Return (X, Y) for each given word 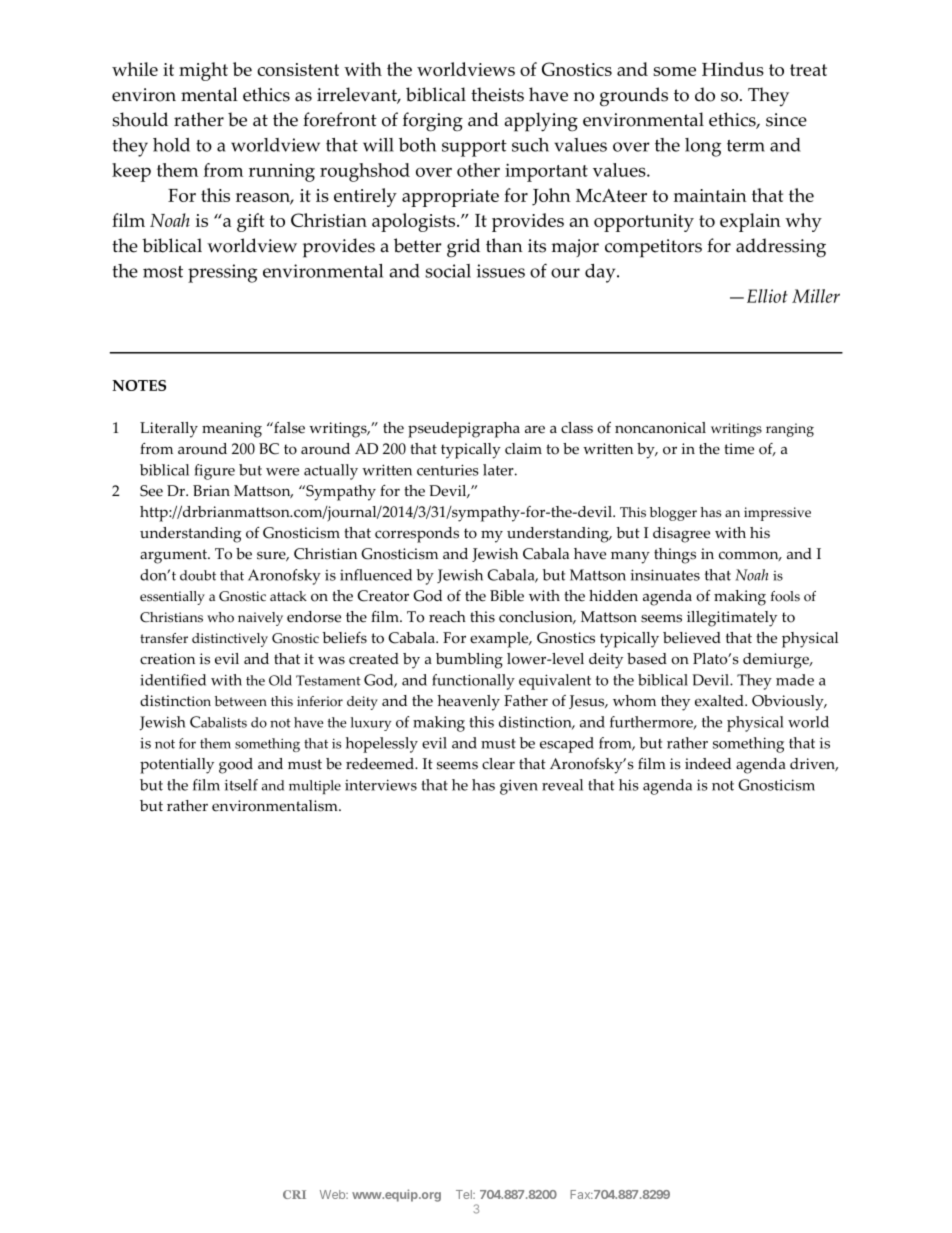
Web (333, 1194)
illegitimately (732, 619)
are (535, 429)
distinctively (230, 640)
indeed (708, 764)
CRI (294, 1194)
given (519, 787)
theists (497, 94)
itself (241, 785)
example (500, 640)
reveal (562, 785)
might (203, 71)
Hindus (733, 69)
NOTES (139, 385)
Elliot (767, 296)
